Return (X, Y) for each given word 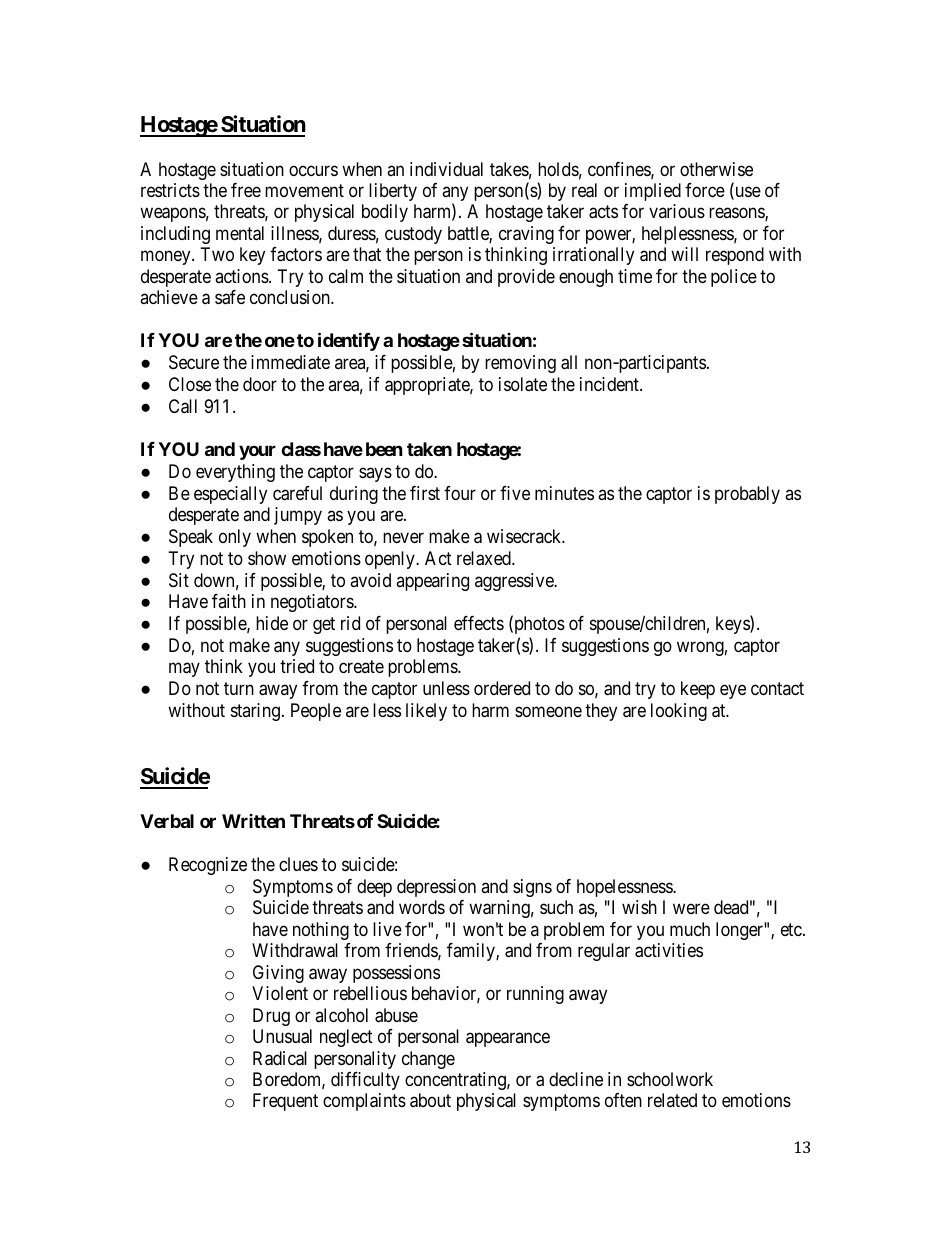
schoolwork (670, 1079)
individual (446, 169)
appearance (508, 1039)
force (705, 190)
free (246, 190)
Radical (280, 1058)
